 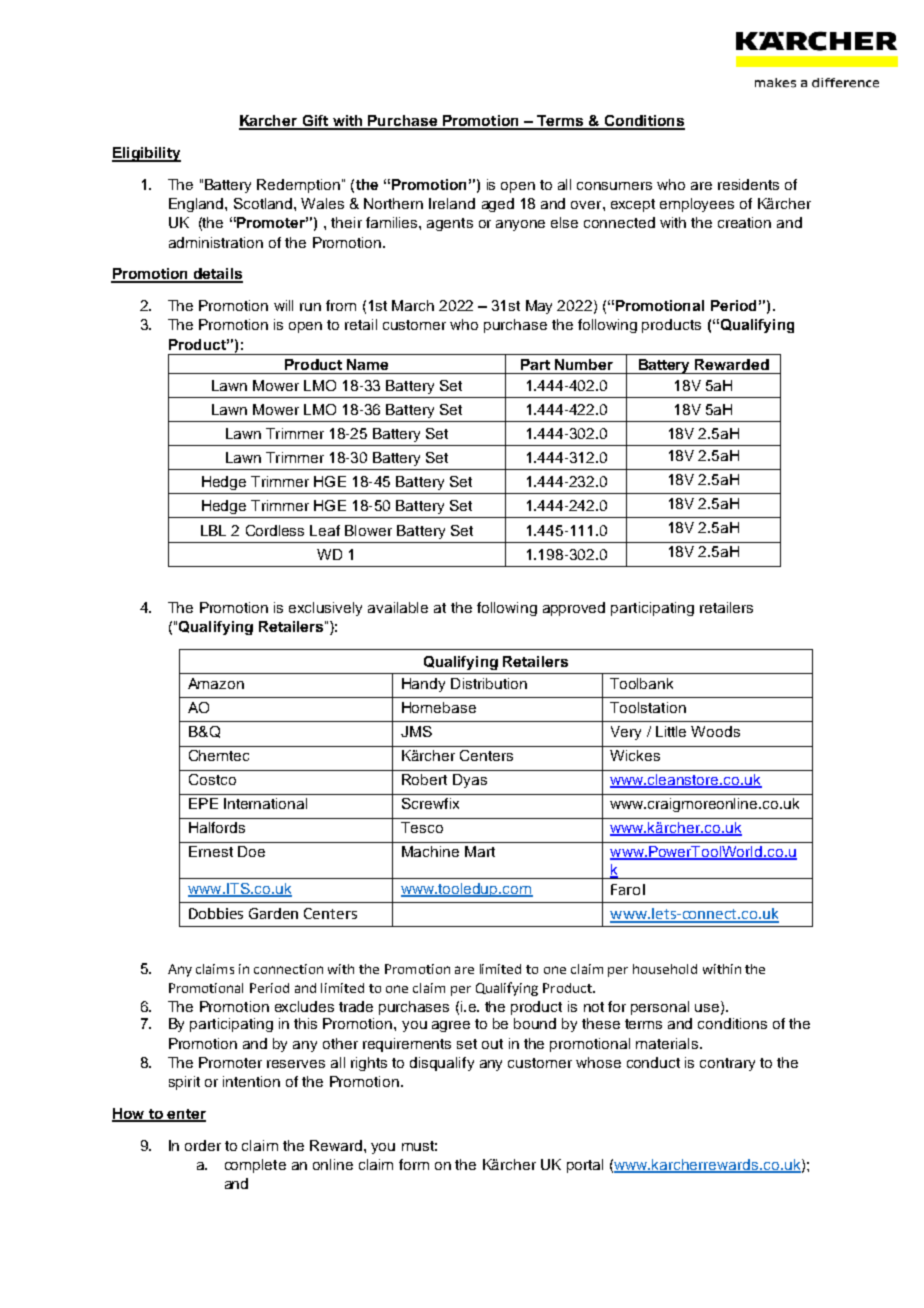 What do you see at coordinates (423, 685) in the image?
I see `Handy` at bounding box center [423, 685].
